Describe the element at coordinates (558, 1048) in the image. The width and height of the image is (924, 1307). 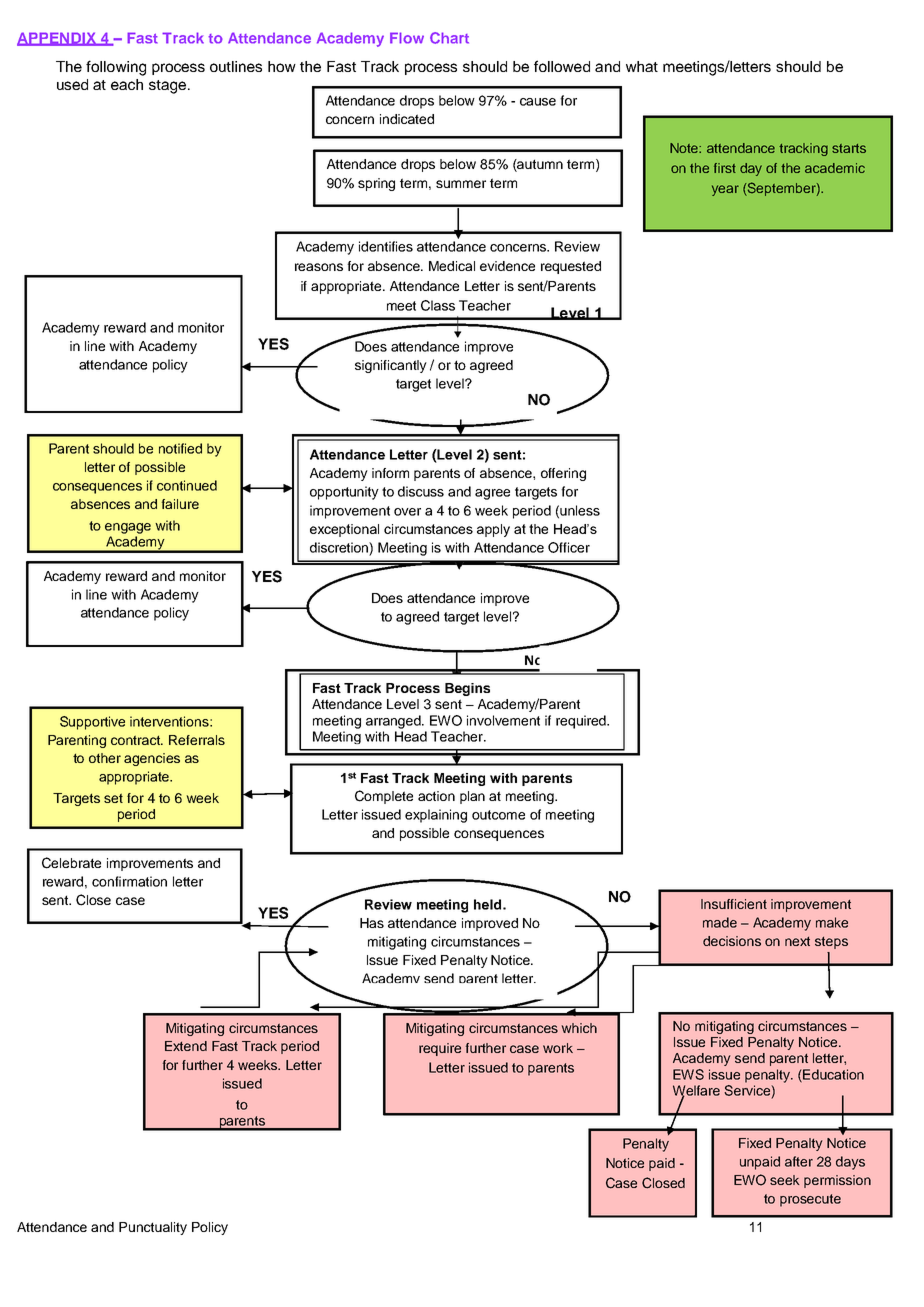
I see `work` at that location.
